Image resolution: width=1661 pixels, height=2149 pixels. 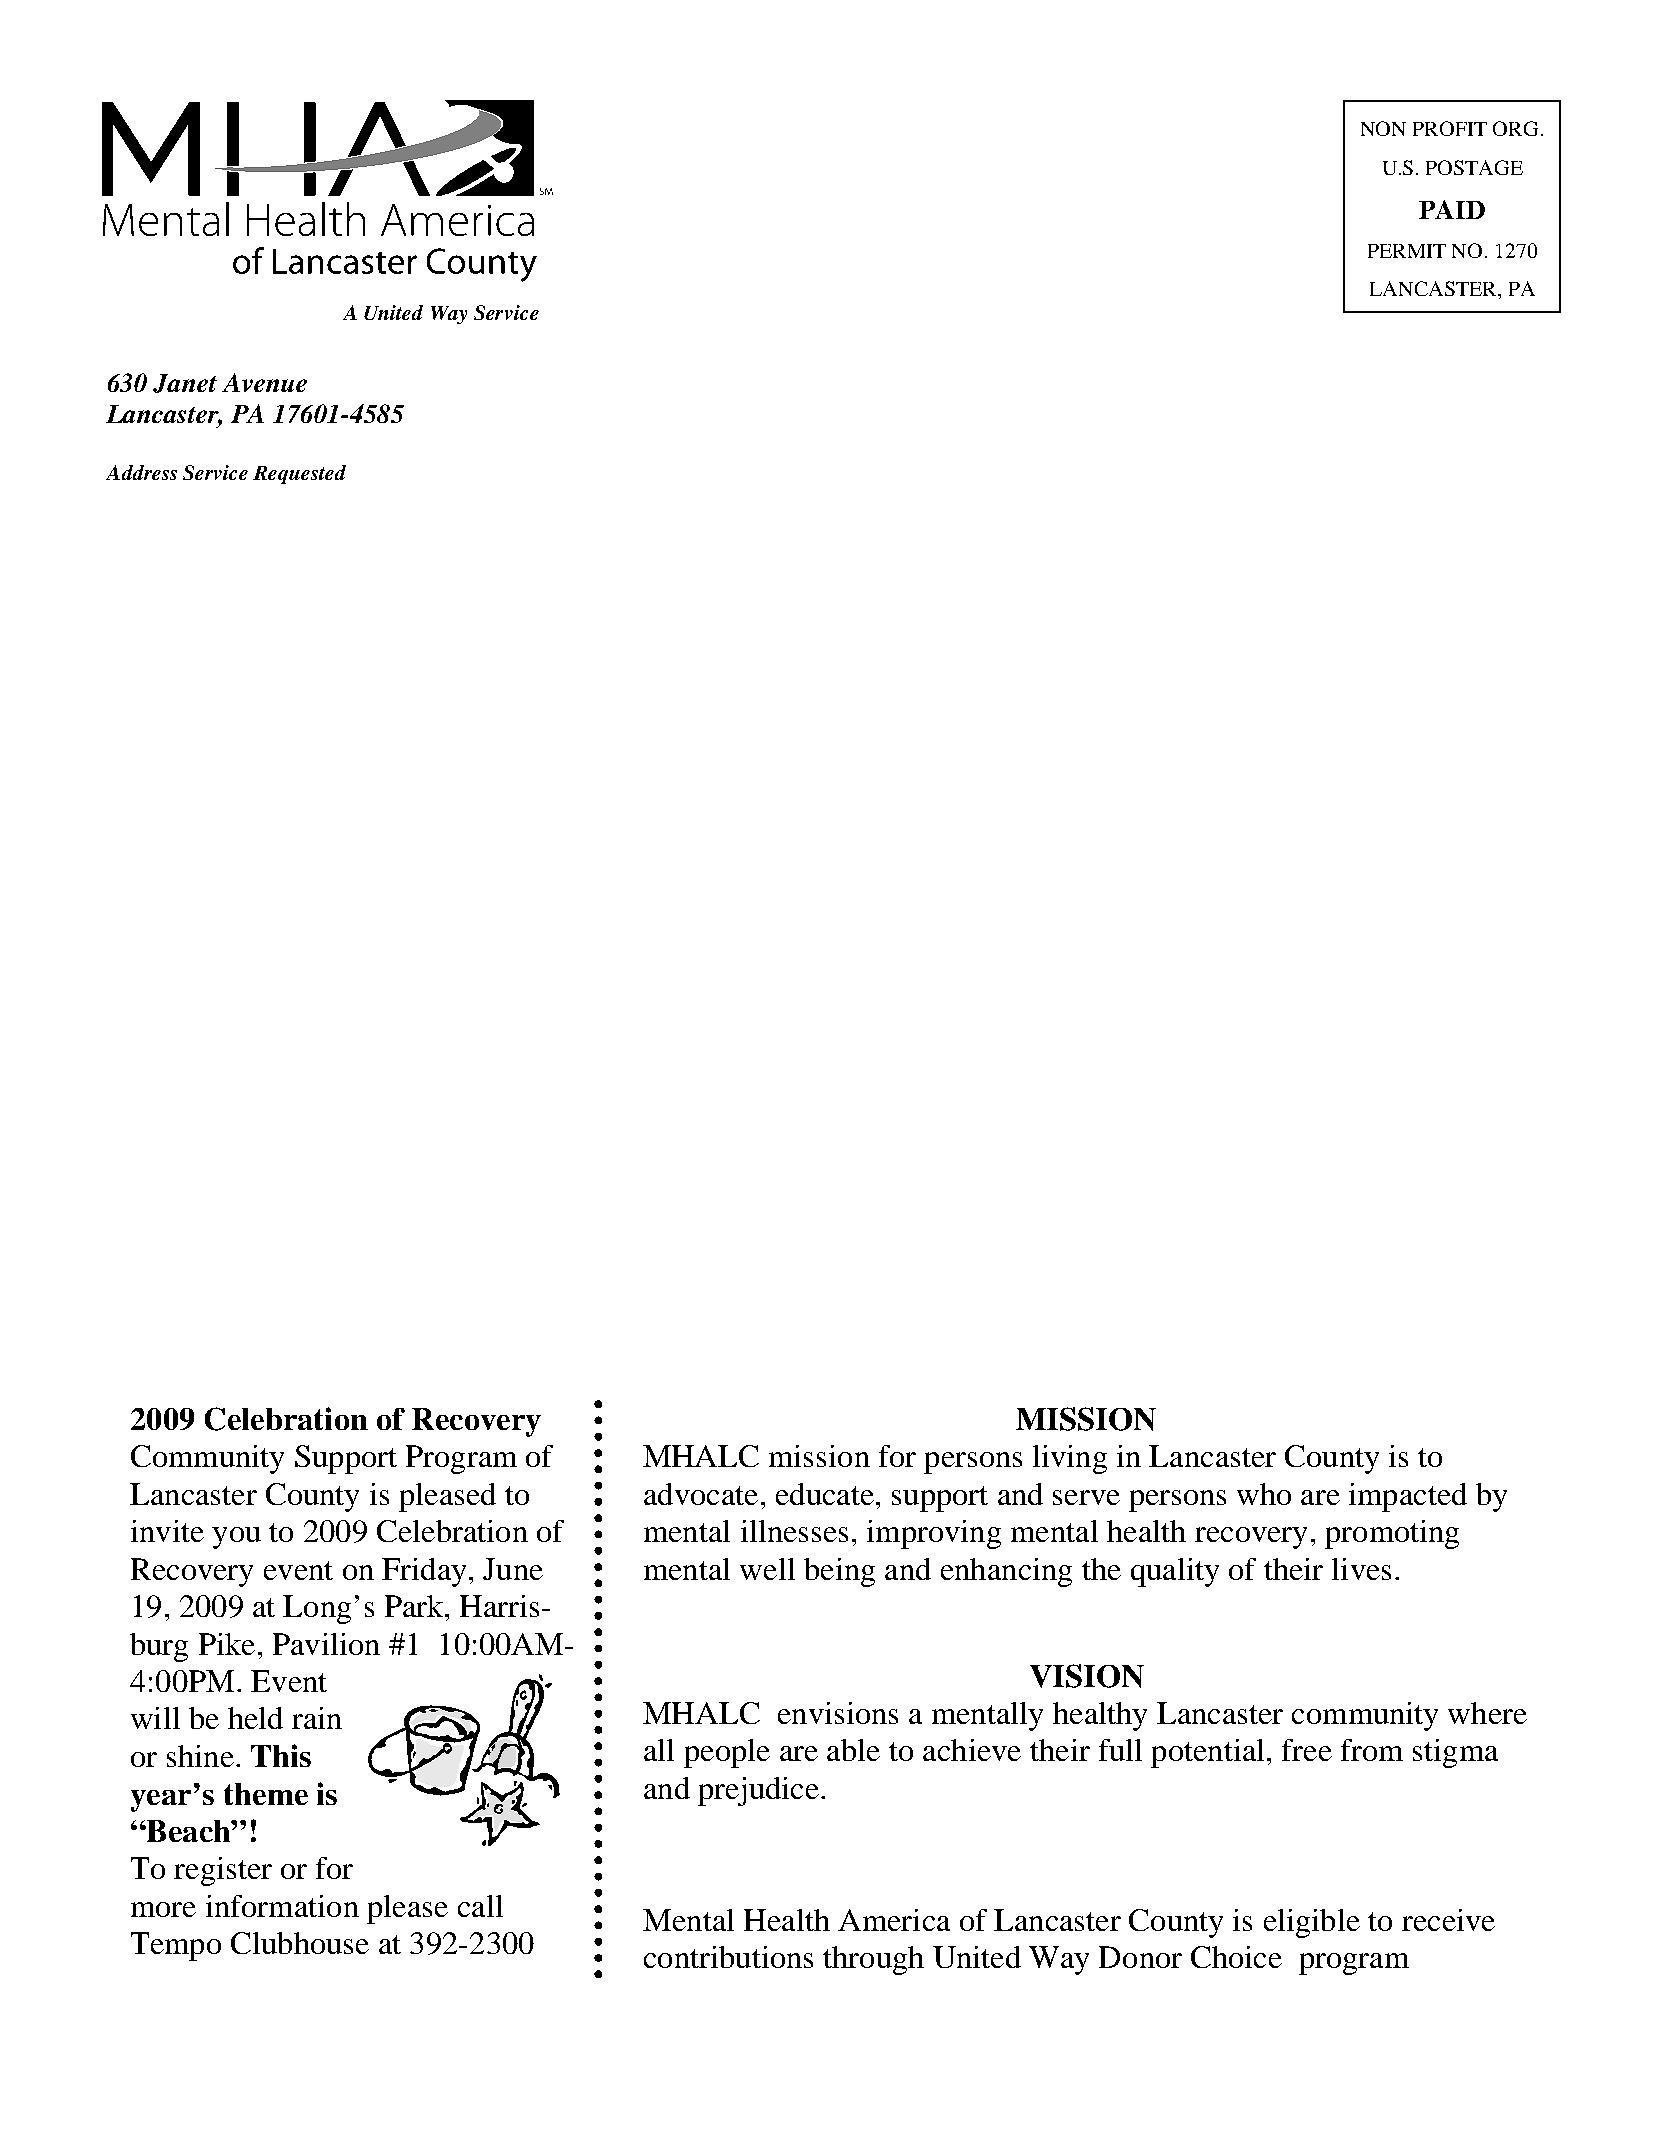 What do you see at coordinates (264, 382) in the document?
I see `Avenue` at bounding box center [264, 382].
